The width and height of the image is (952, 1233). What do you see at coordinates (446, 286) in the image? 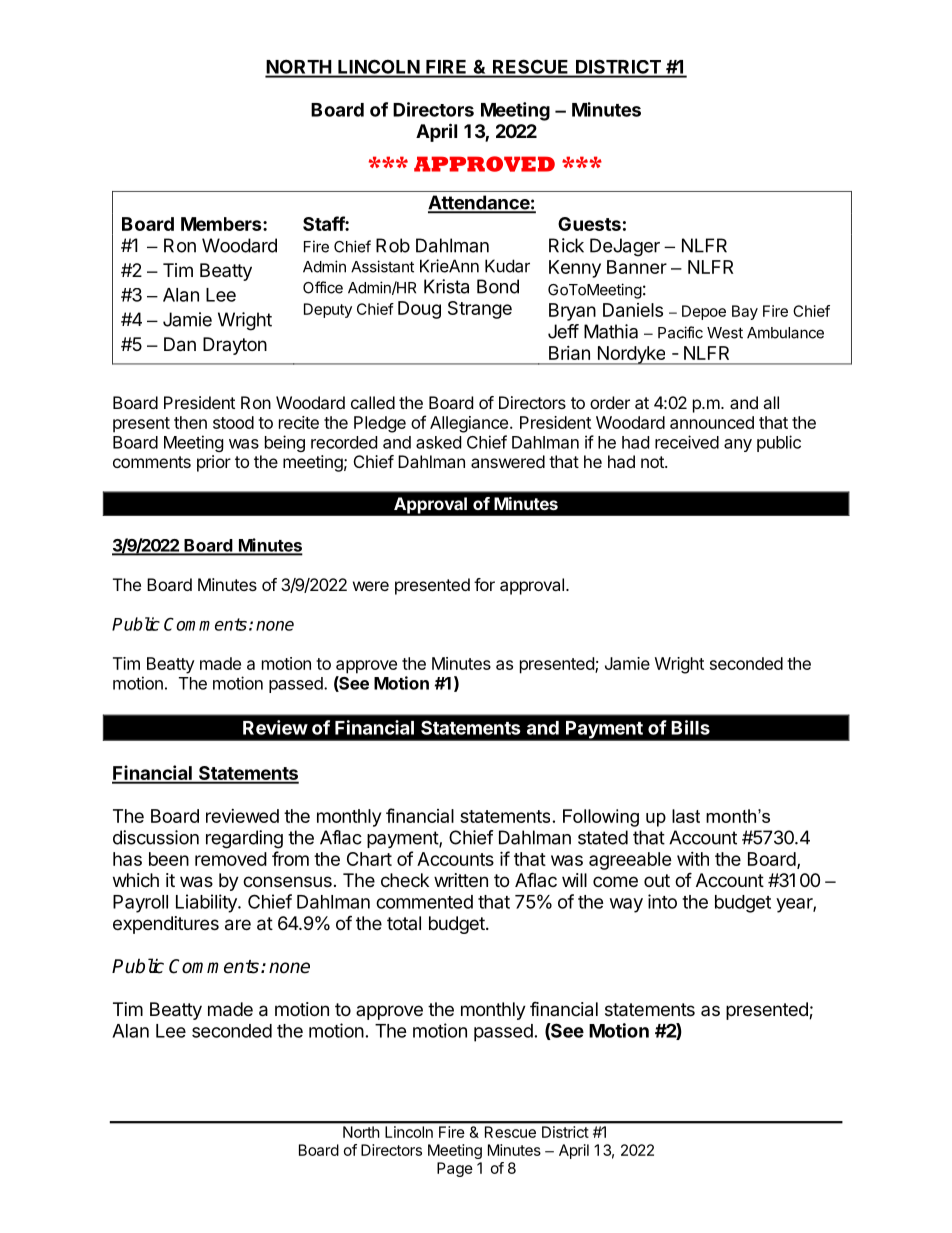
I see `Krista` at bounding box center [446, 286].
